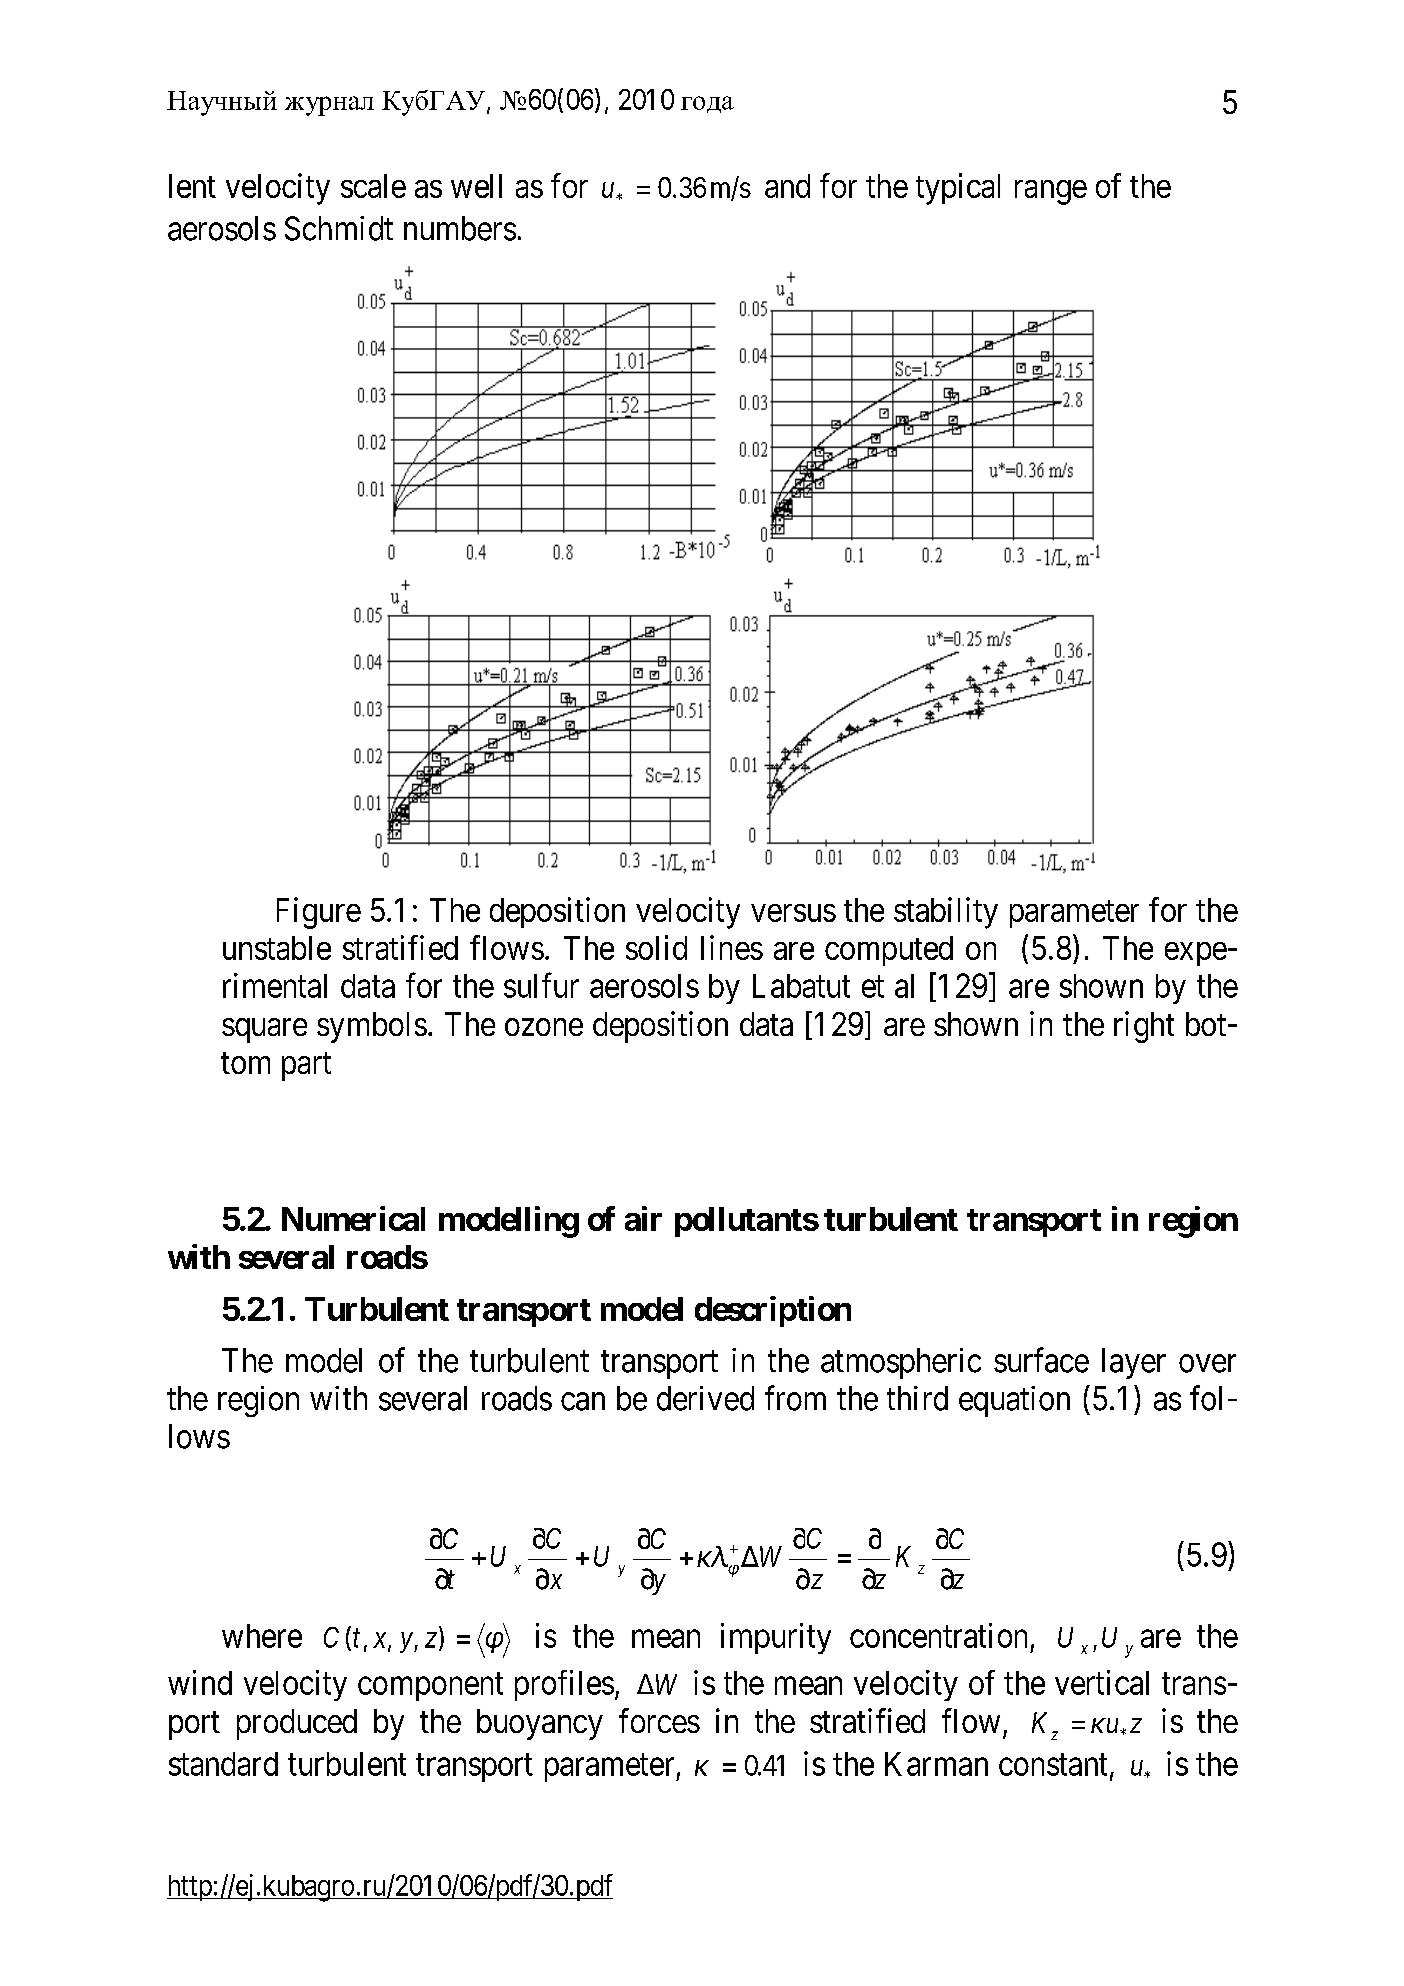 The height and width of the screenshot is (1986, 1404). I want to click on surface, so click(1041, 1360).
